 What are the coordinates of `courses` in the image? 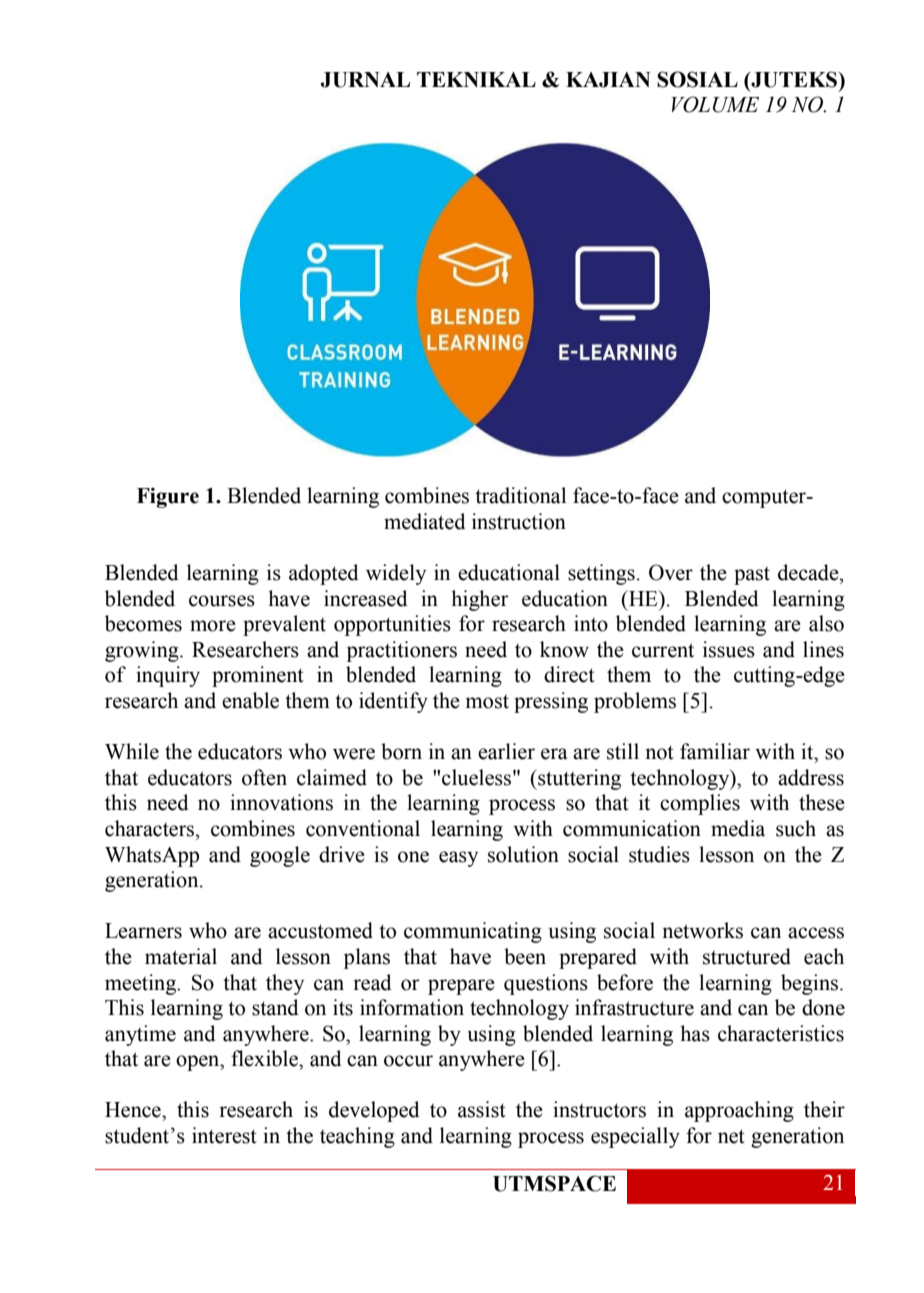 It's located at (222, 601).
